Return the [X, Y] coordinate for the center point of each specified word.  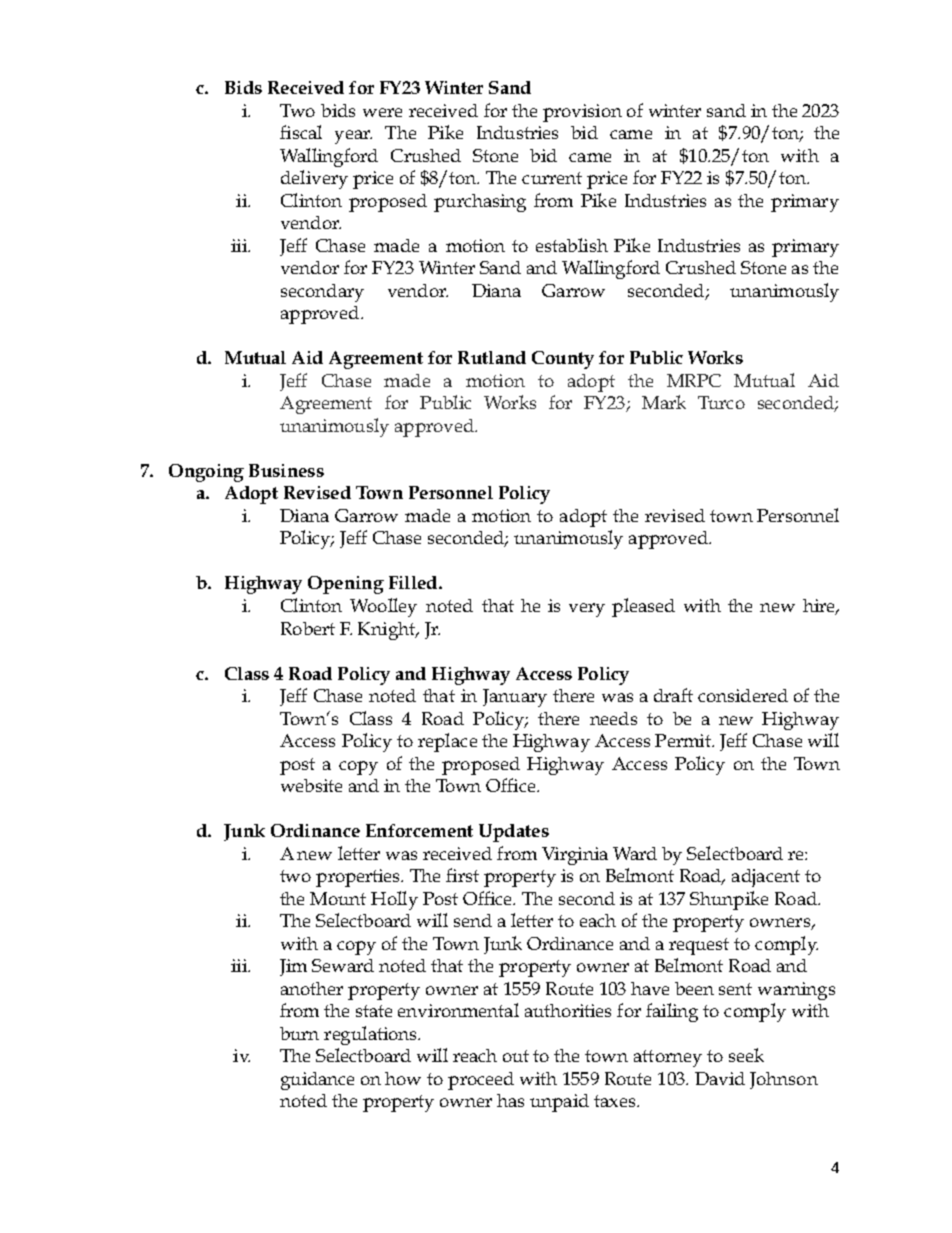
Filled [414, 582]
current [552, 178]
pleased [643, 607]
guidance [317, 1081]
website [311, 785]
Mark [664, 402]
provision [582, 113]
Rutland [492, 357]
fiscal [301, 132]
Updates [514, 833]
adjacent [766, 878]
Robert [308, 628]
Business [286, 470]
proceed [481, 1081]
